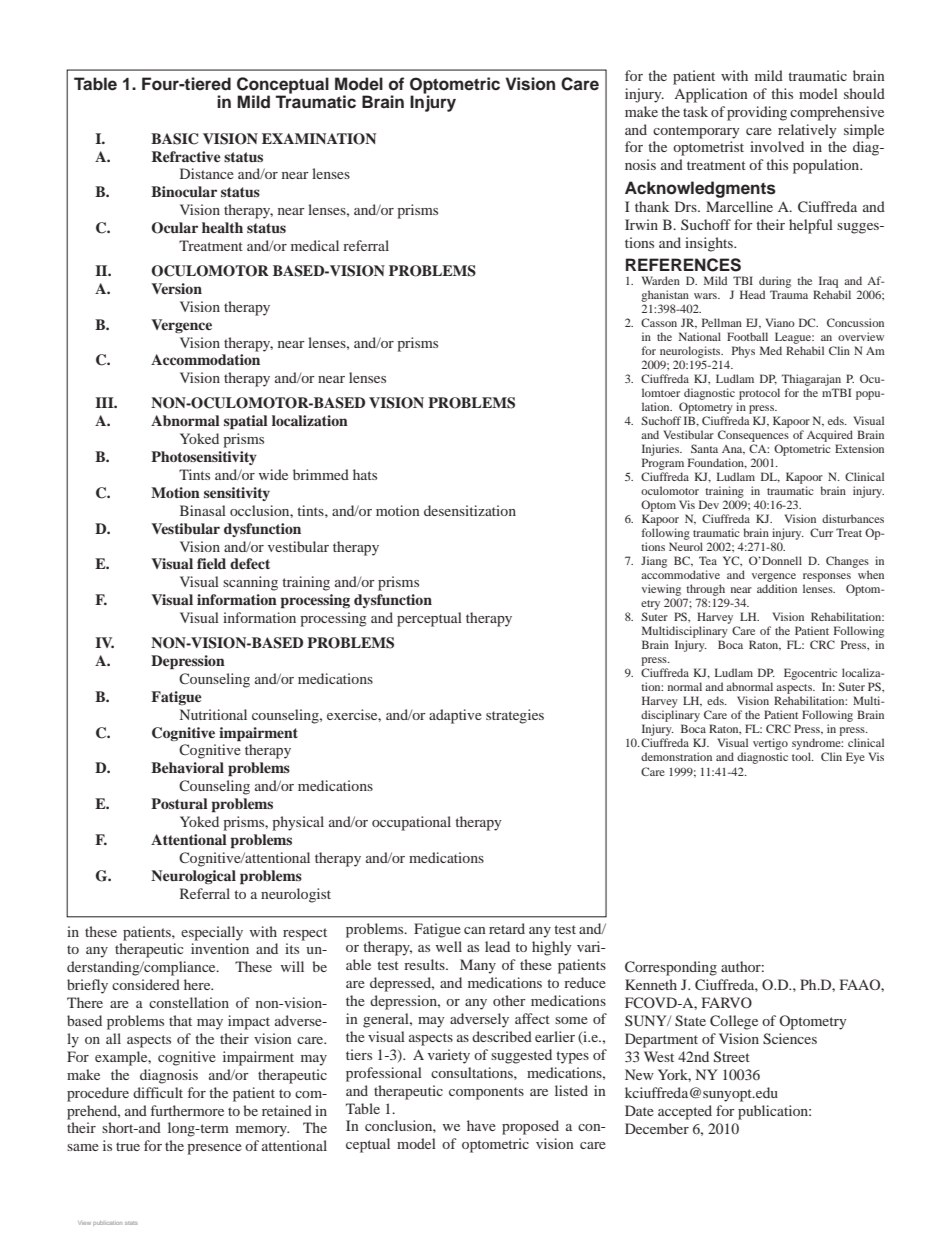 This screenshot has height=1233, width=952. I want to click on involved, so click(777, 146).
